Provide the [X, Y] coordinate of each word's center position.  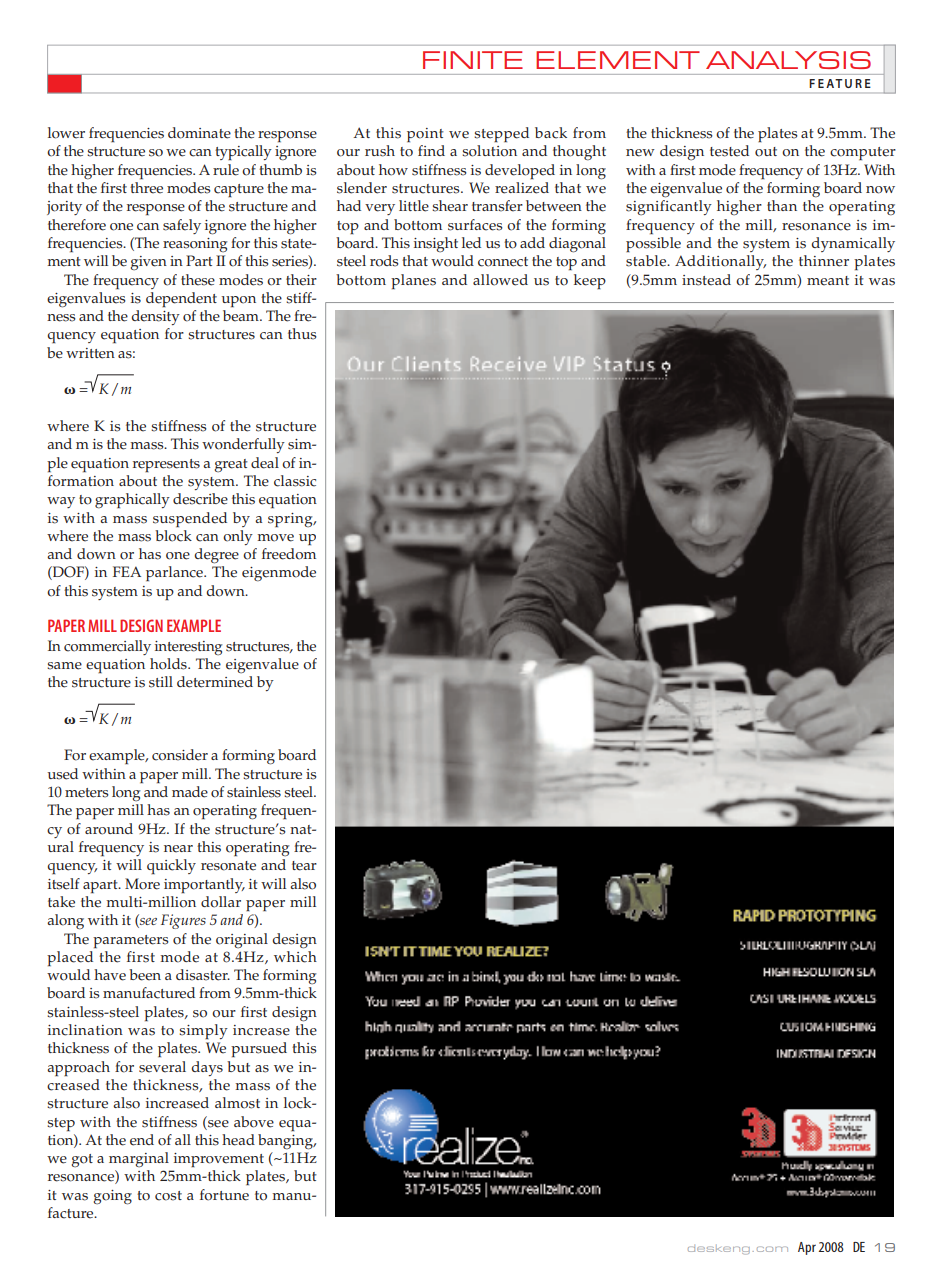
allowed [500, 280]
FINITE [473, 60]
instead [706, 280]
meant [828, 281]
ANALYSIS [788, 60]
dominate [199, 133]
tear [304, 866]
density [155, 317]
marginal [139, 1160]
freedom [289, 554]
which [295, 955]
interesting [188, 648]
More [142, 884]
